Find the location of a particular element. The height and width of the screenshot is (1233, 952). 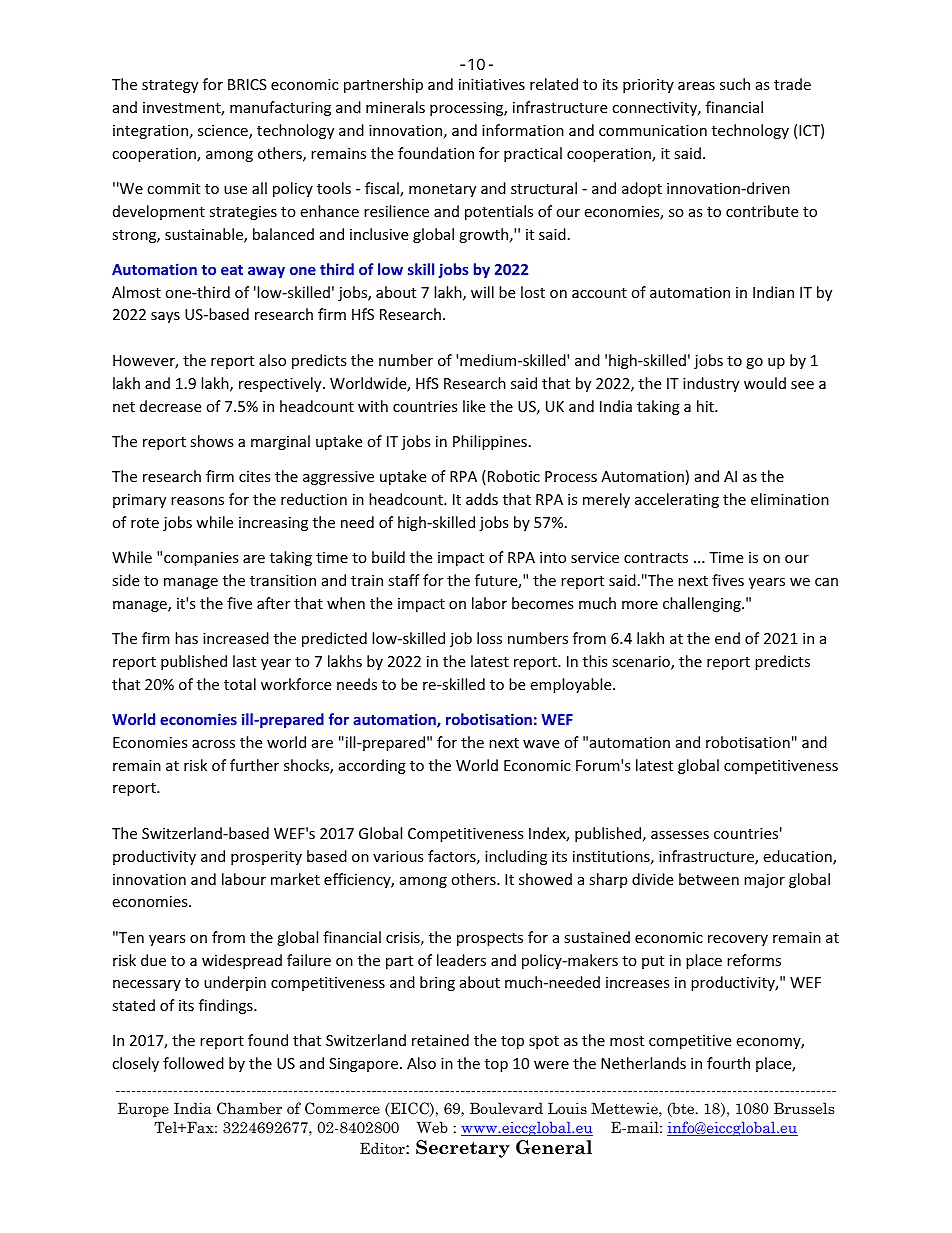

would is located at coordinates (765, 383).
